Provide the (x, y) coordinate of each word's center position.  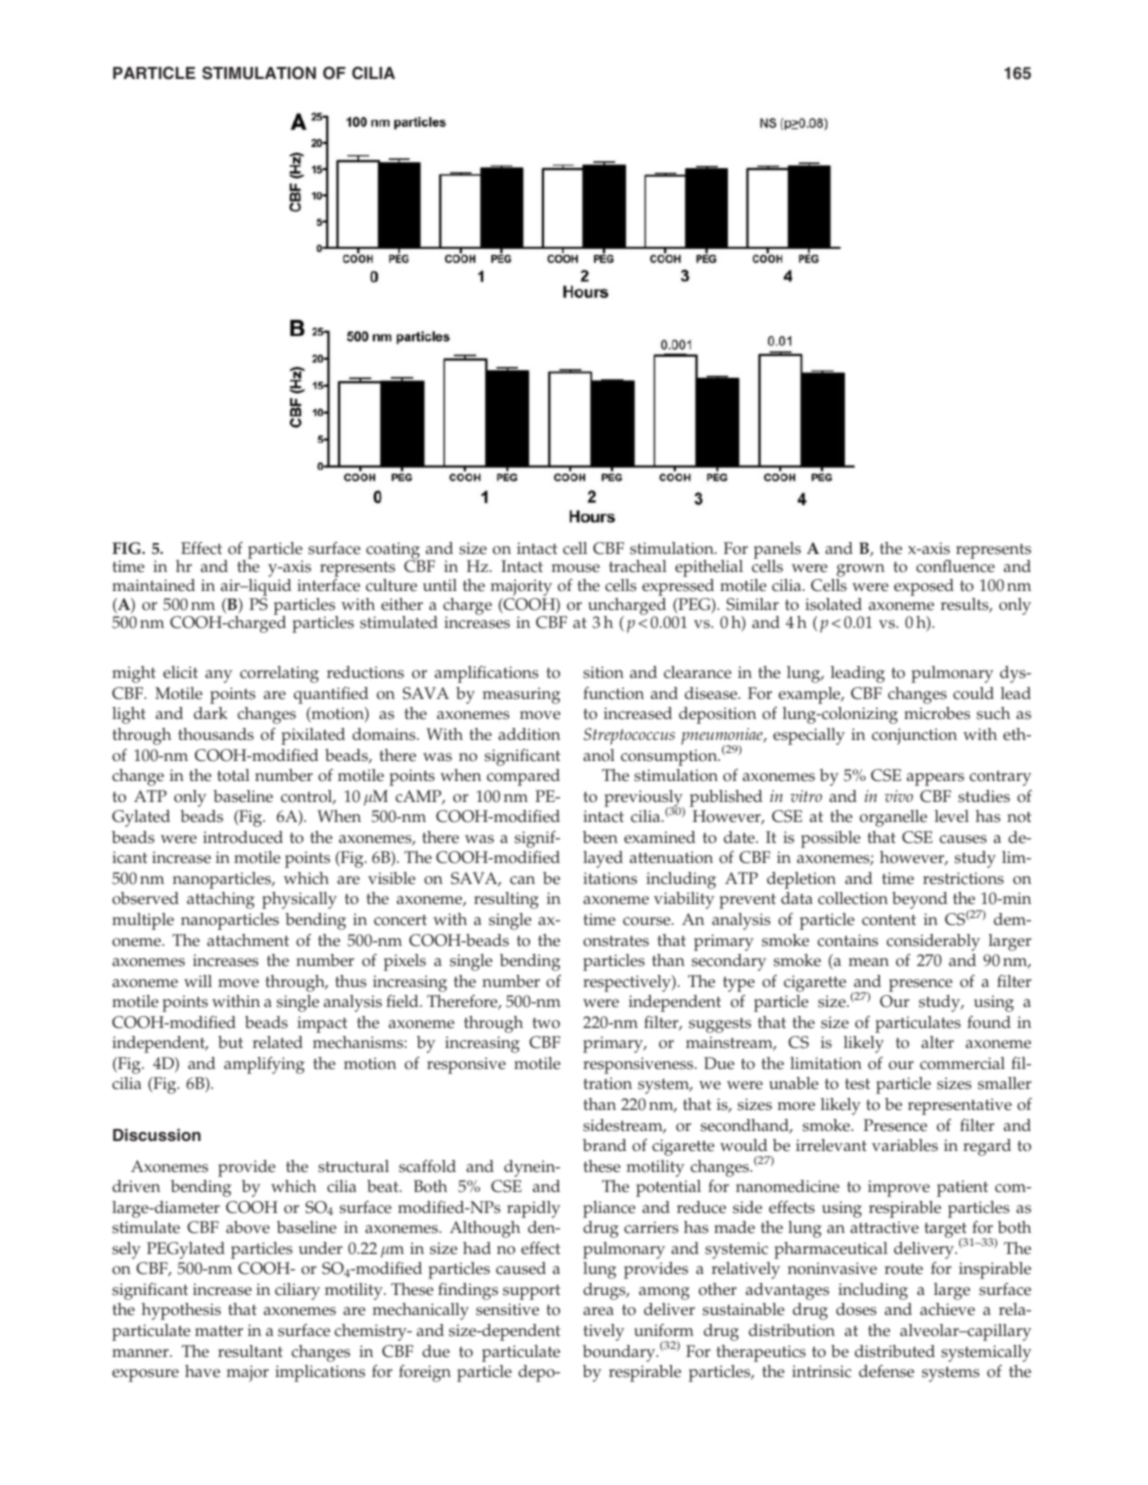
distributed (895, 1351)
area (598, 1311)
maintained (153, 585)
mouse (575, 568)
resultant (250, 1351)
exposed (924, 587)
